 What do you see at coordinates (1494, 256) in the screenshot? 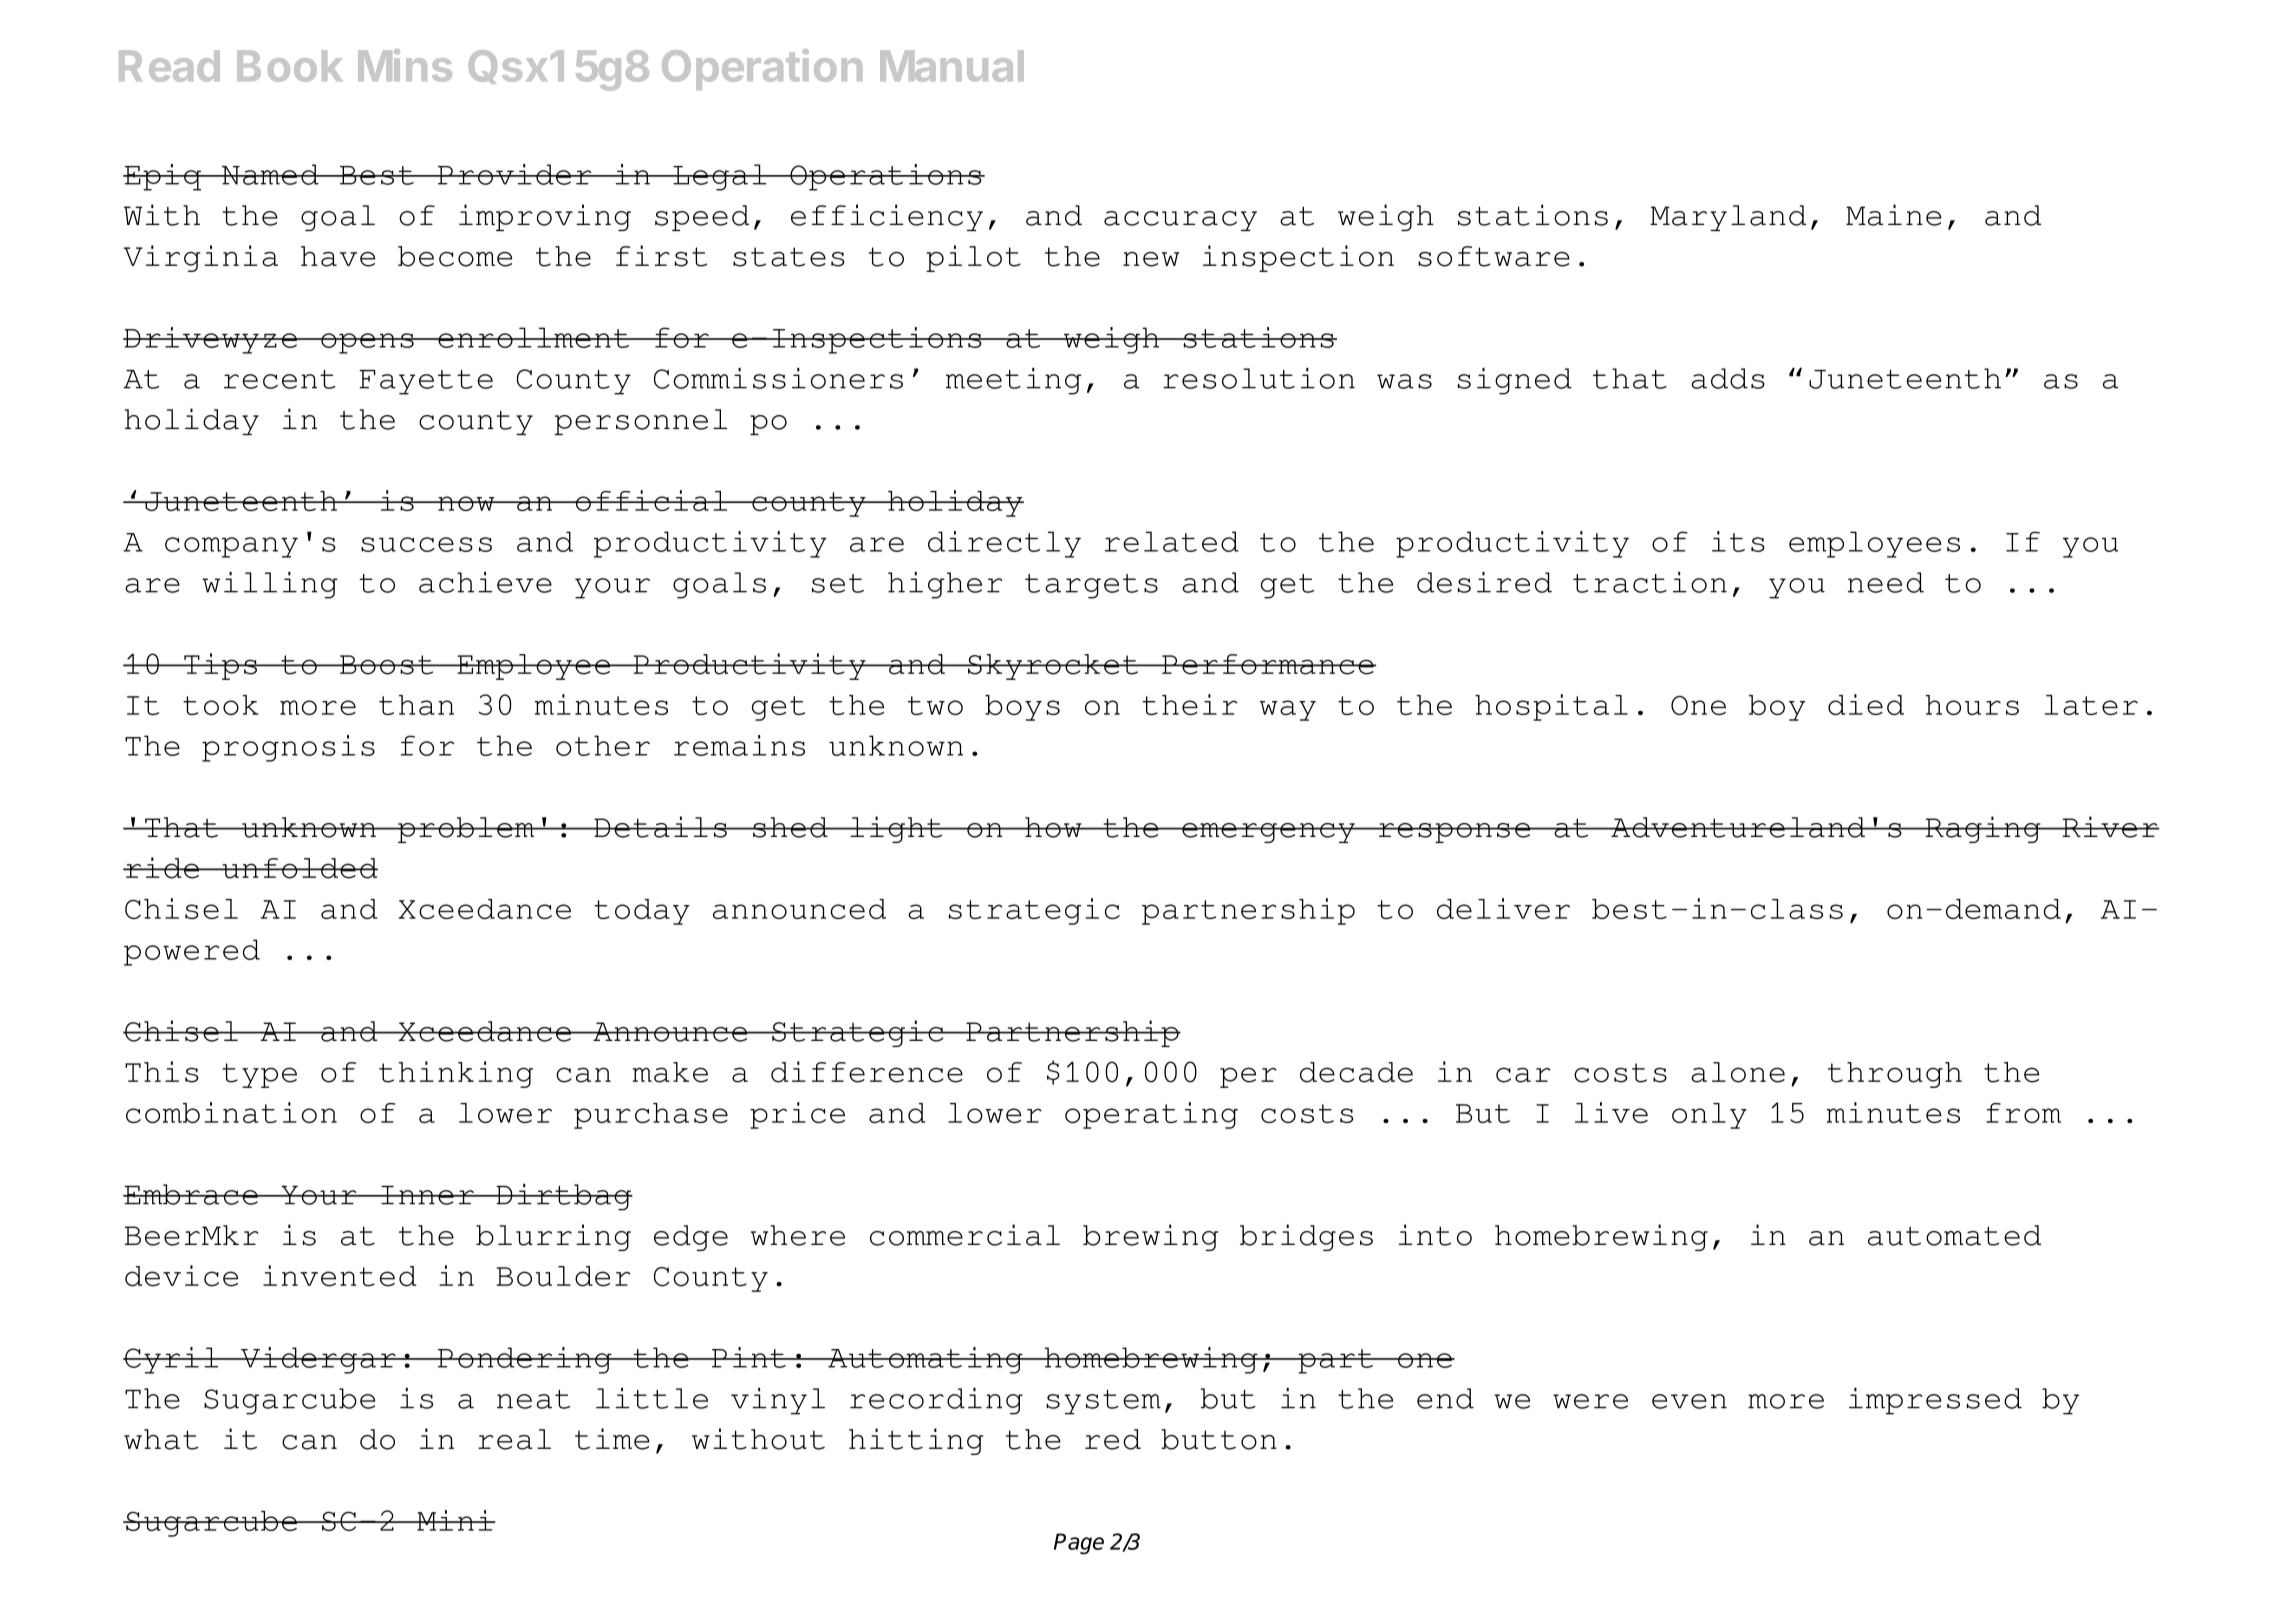
I see `software` at bounding box center [1494, 256].
